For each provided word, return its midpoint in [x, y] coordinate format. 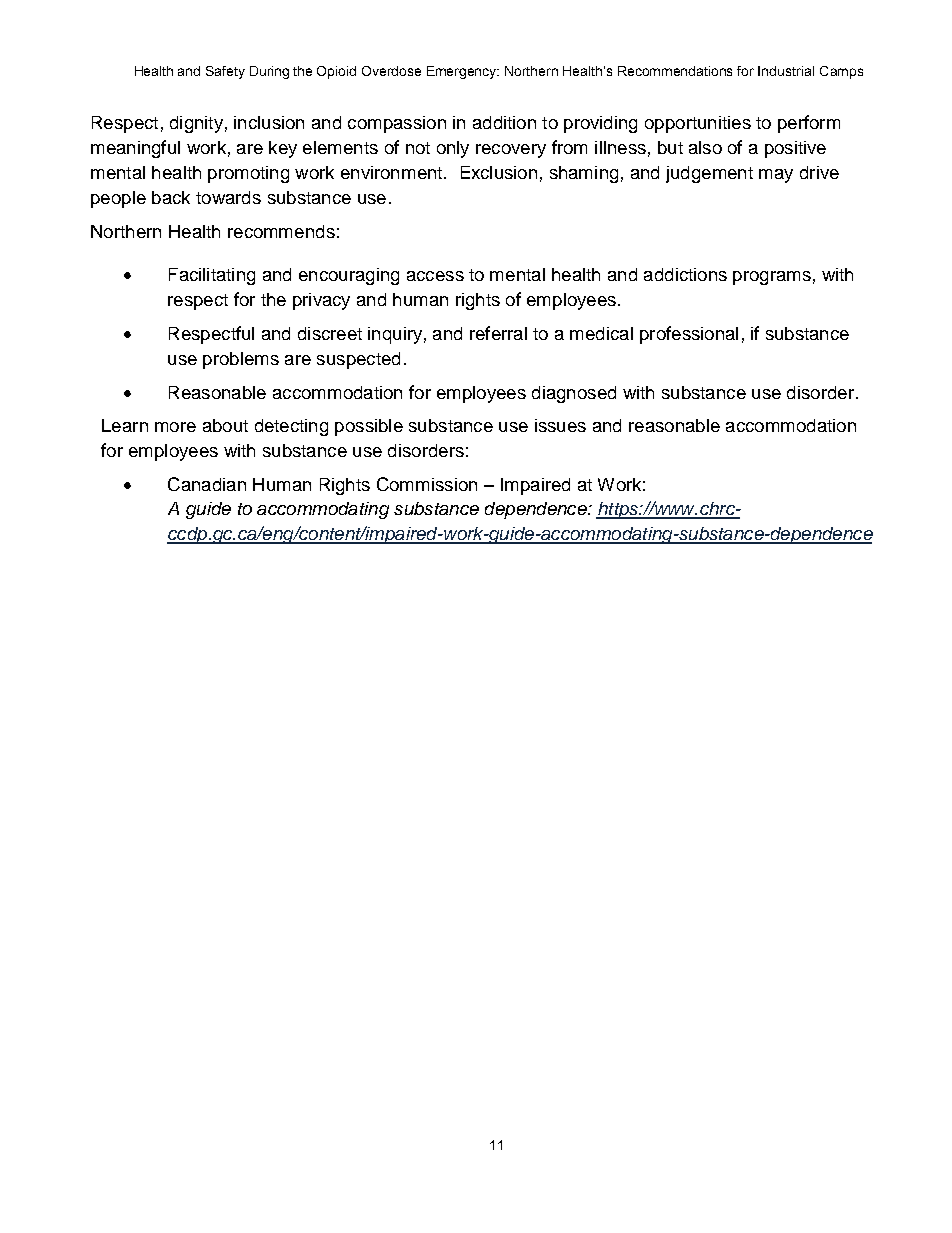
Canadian [207, 484]
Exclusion [499, 172]
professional [689, 335]
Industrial [786, 71]
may [776, 176]
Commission [427, 484]
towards [228, 197]
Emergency [463, 72]
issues [560, 425]
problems [241, 360]
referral [498, 333]
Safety [225, 72]
